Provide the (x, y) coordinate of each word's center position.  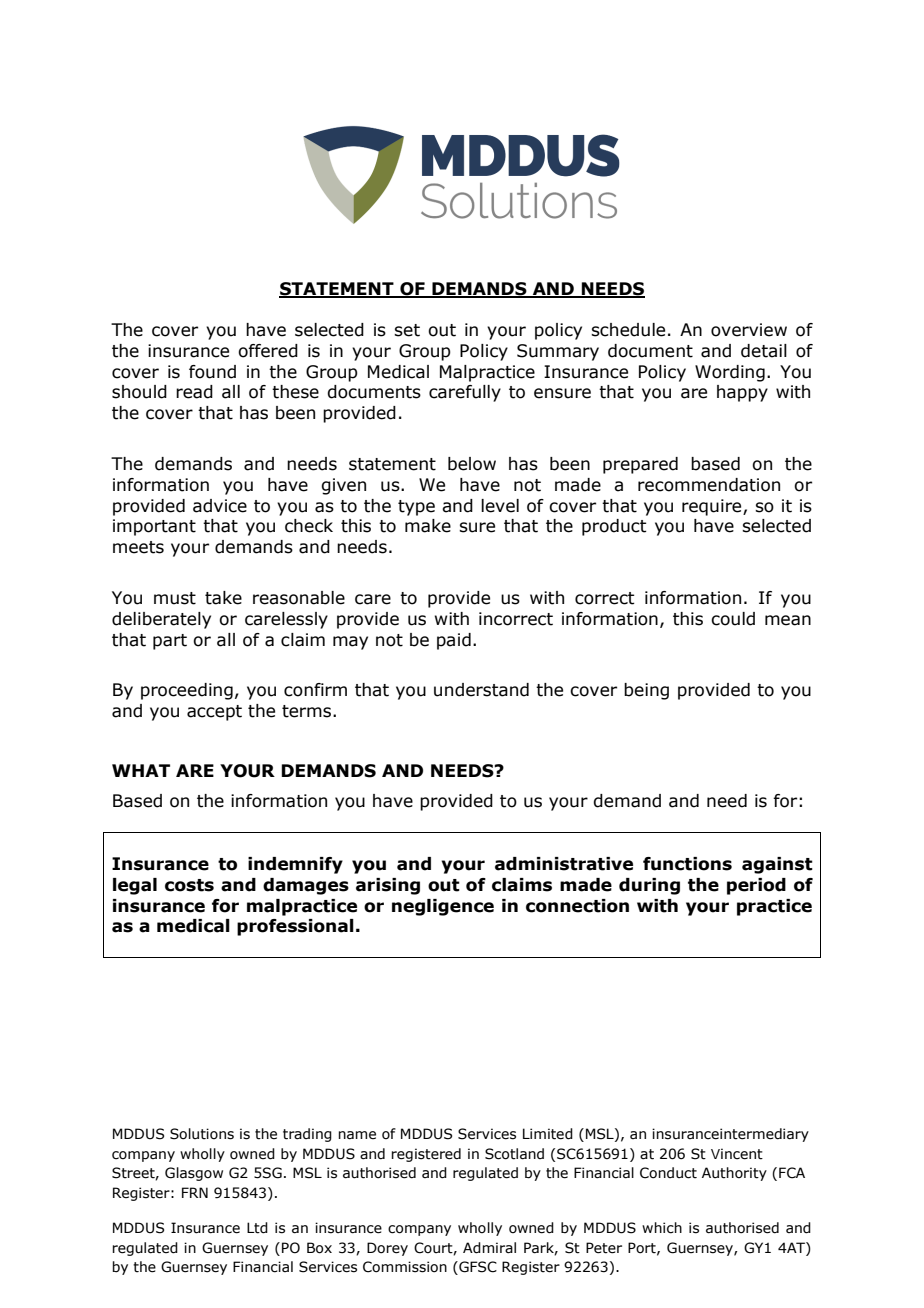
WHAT (141, 770)
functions (687, 864)
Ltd (257, 1228)
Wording (730, 373)
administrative (564, 864)
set (407, 330)
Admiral (489, 1248)
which (662, 1228)
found (212, 372)
